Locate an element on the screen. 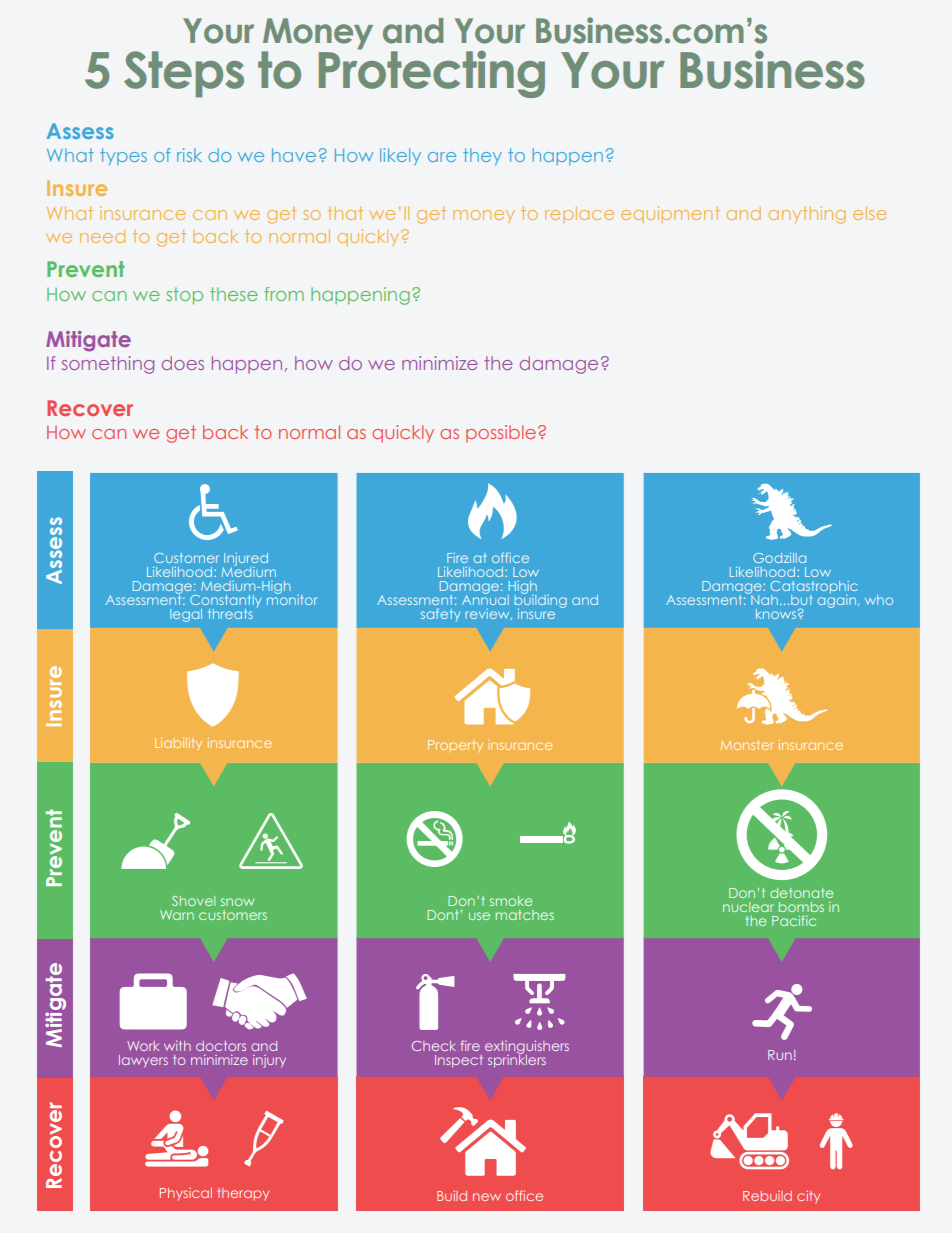  Injured is located at coordinates (246, 560).
